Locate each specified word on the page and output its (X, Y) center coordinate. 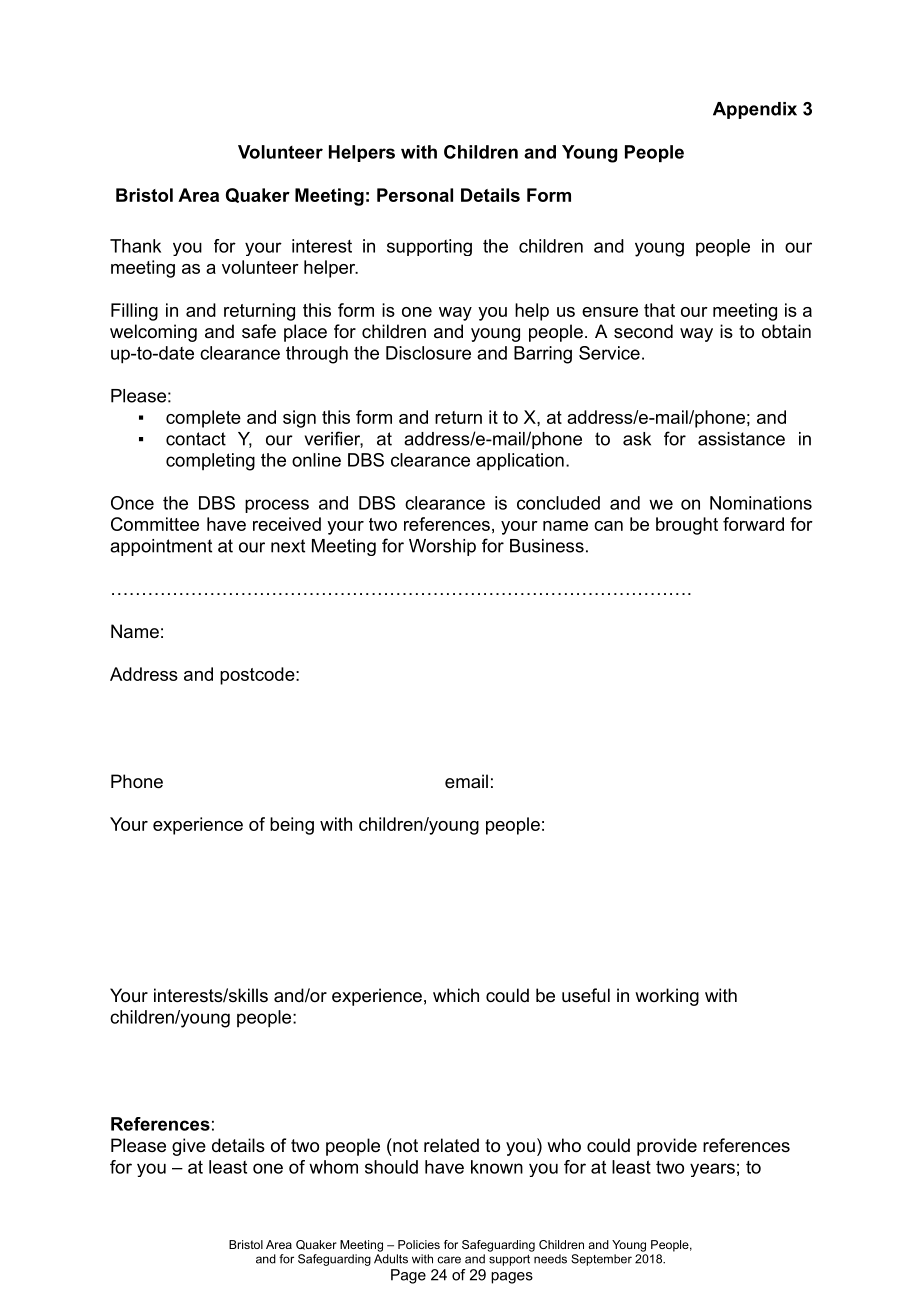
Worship (442, 547)
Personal (415, 195)
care (449, 1260)
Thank (135, 246)
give (189, 1147)
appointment (161, 547)
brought (687, 526)
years (712, 1170)
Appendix (755, 110)
